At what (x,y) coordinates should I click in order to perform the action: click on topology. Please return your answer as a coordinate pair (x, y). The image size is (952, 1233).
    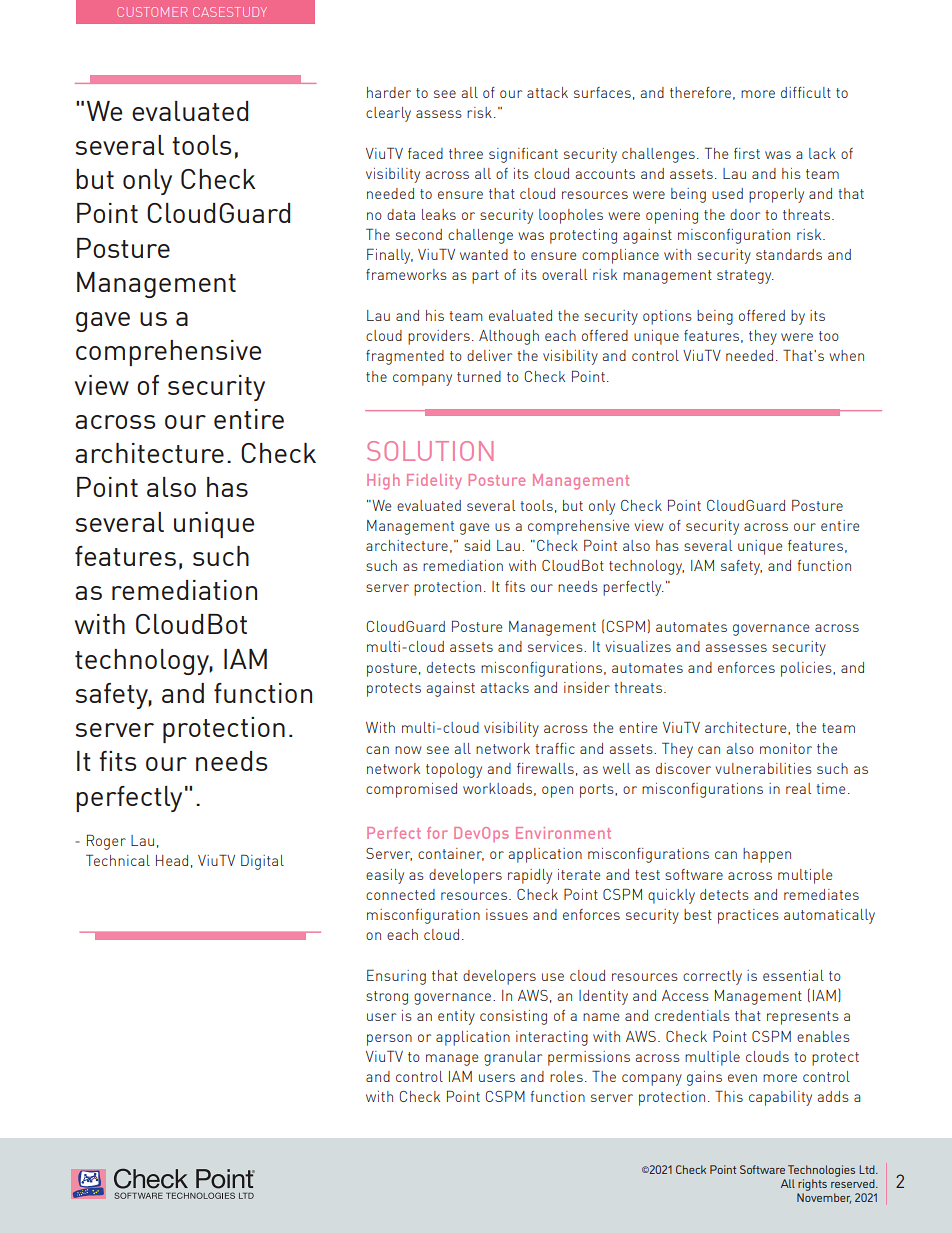
    Looking at the image, I should click on (454, 770).
